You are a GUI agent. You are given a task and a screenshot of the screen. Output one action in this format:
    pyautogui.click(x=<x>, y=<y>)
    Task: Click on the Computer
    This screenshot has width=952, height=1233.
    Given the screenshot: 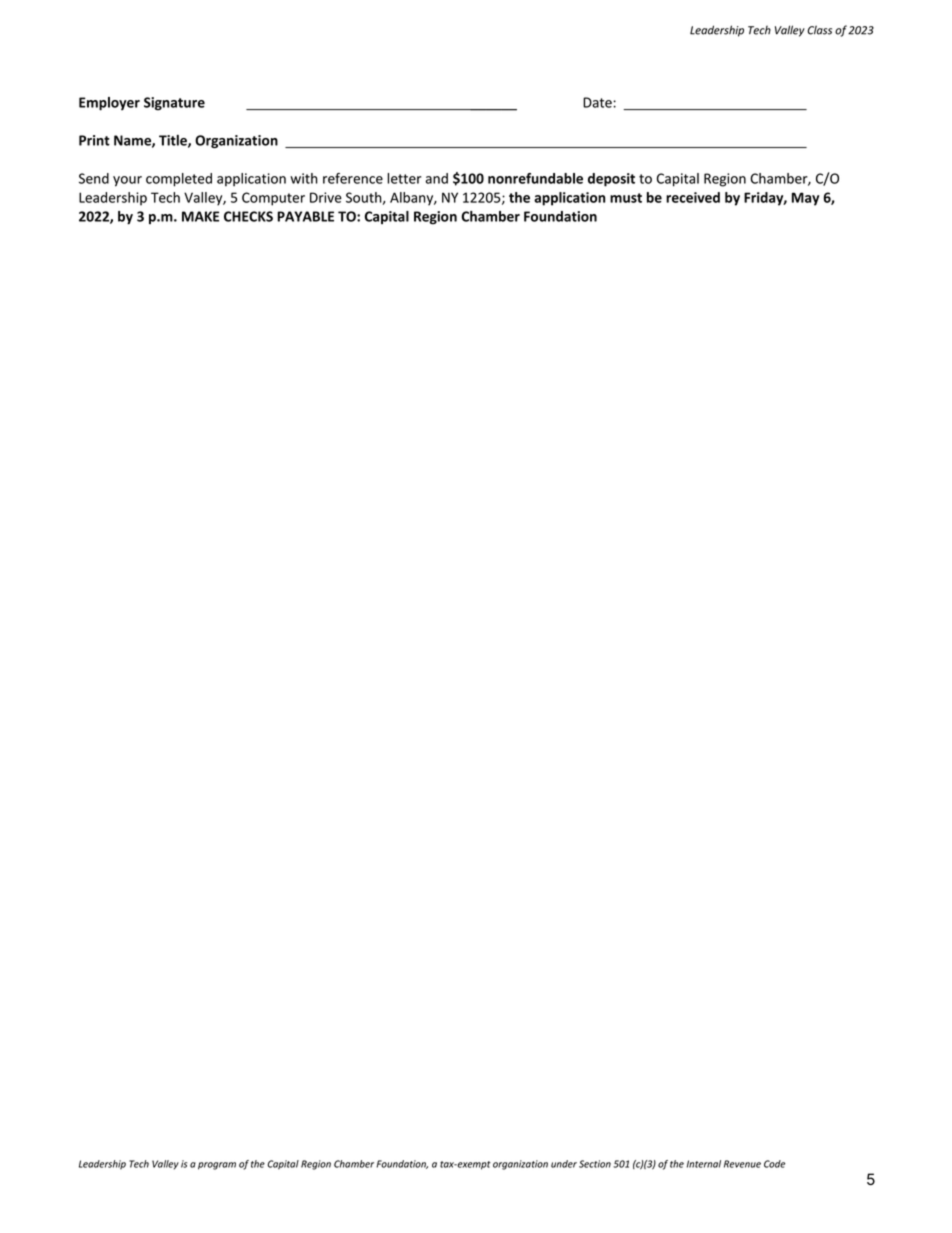 What is the action you would take?
    pyautogui.click(x=273, y=199)
